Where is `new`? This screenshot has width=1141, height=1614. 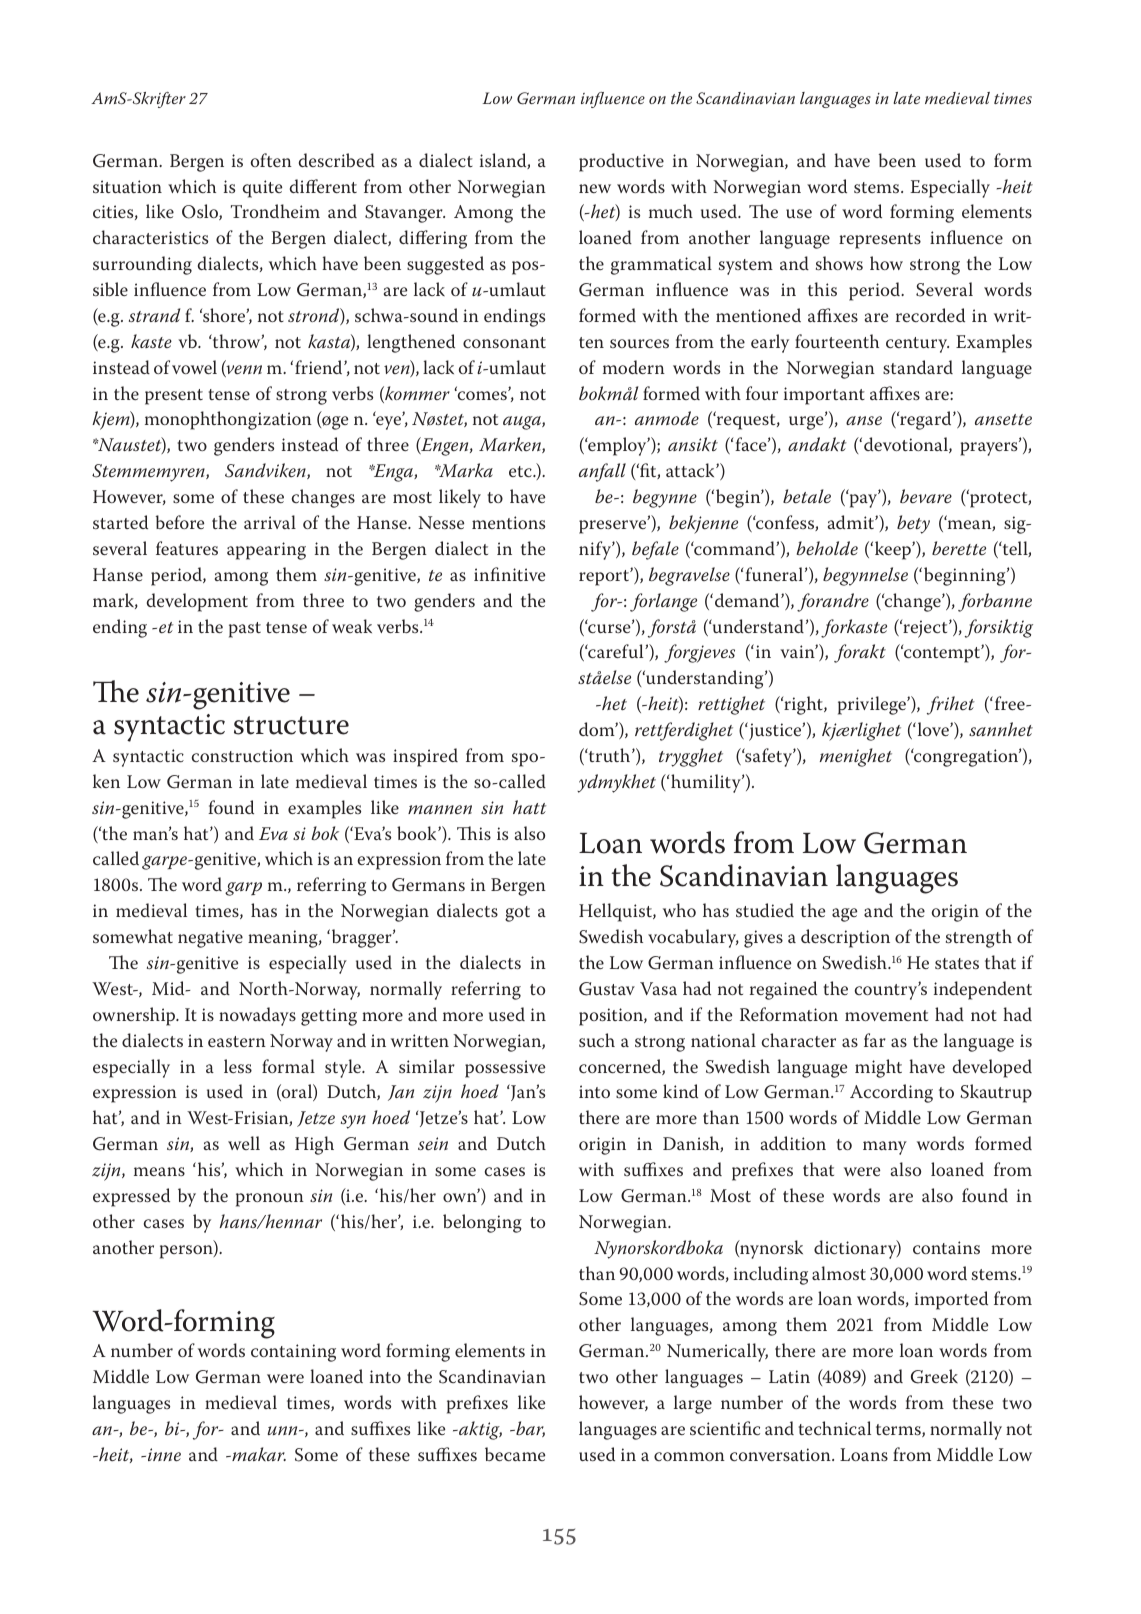 new is located at coordinates (595, 188).
